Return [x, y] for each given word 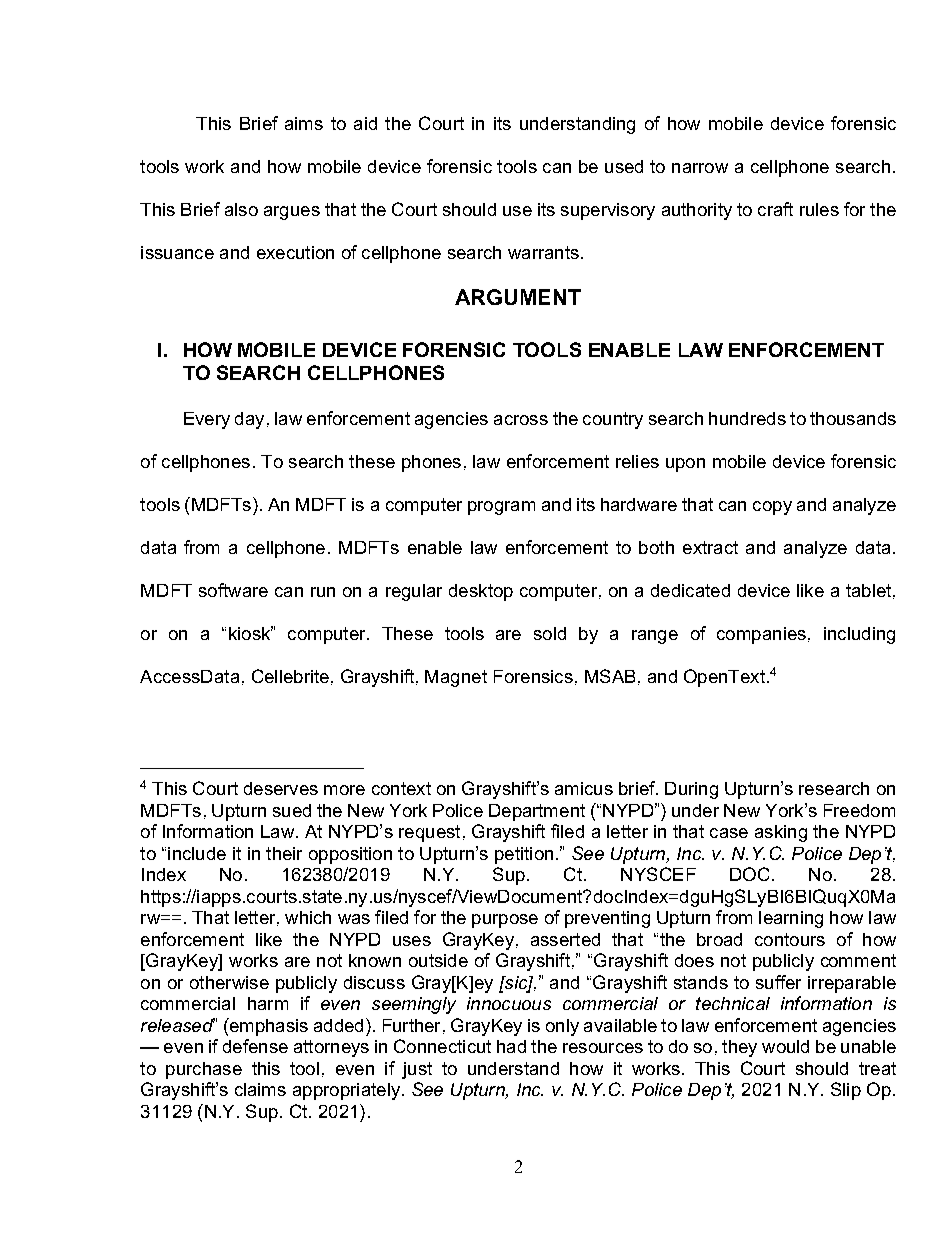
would [785, 1046]
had [511, 1046]
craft [775, 209]
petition [524, 855]
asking [781, 833]
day [249, 420]
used [624, 166]
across [521, 420]
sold [550, 633]
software [233, 590]
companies [761, 635]
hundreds [747, 418]
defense [255, 1046]
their [284, 853]
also [241, 209]
